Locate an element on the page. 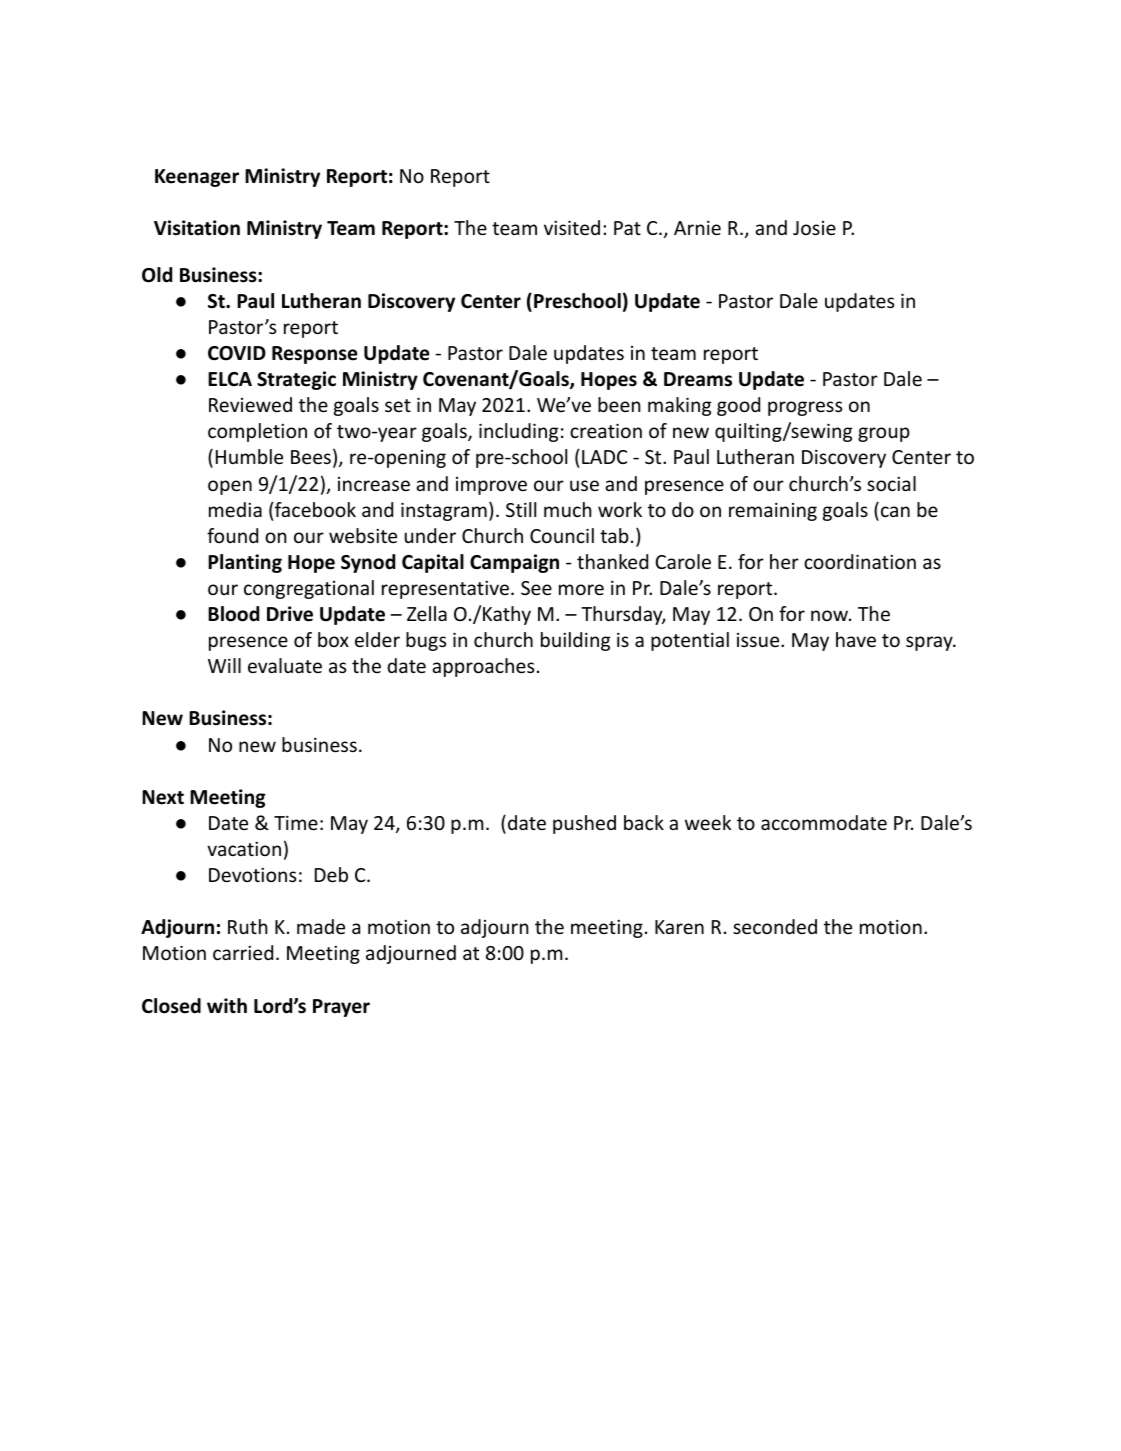 Image resolution: width=1121 pixels, height=1451 pixels. week is located at coordinates (708, 822).
